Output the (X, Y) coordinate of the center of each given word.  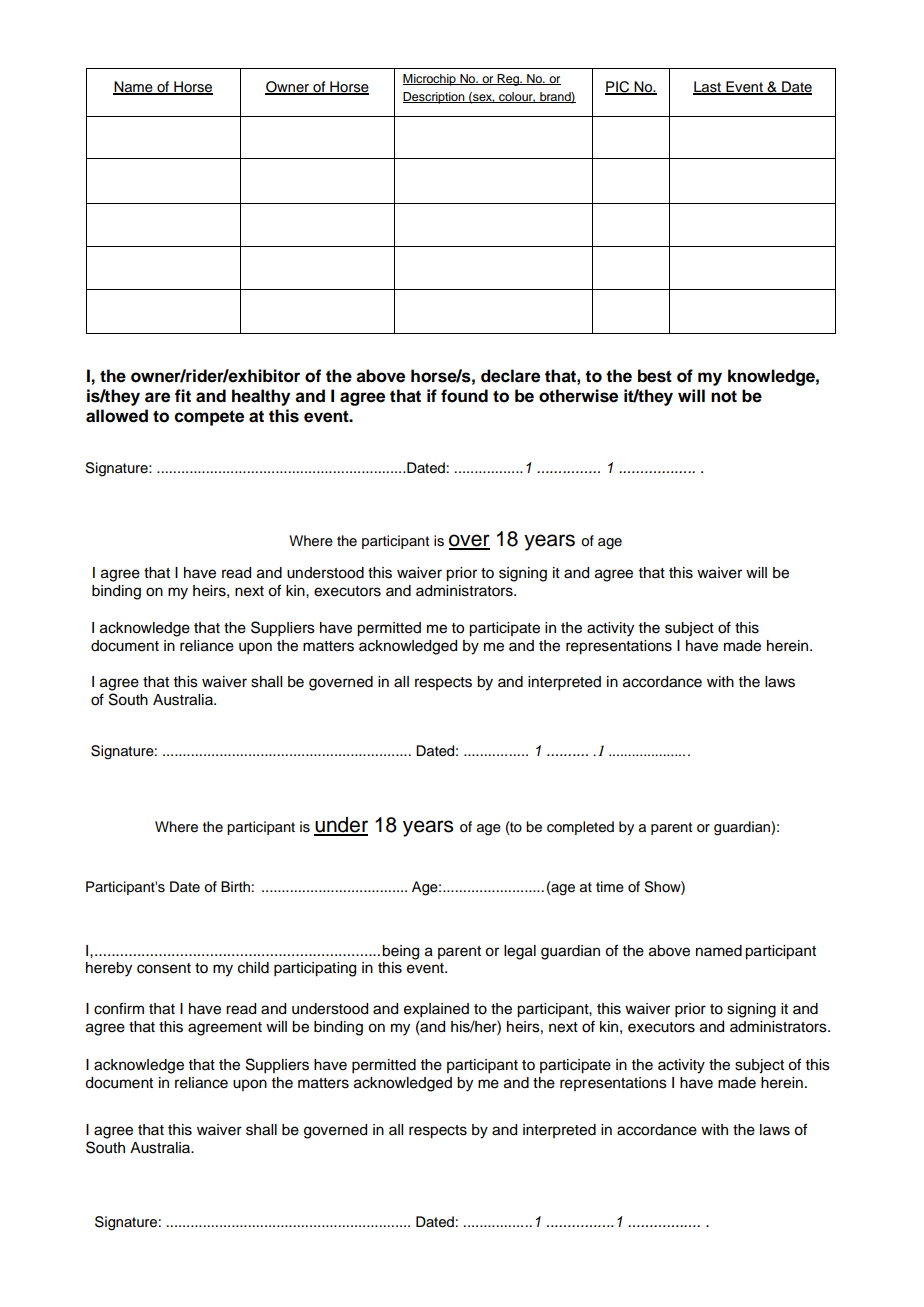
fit (183, 395)
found (464, 396)
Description (435, 98)
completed (580, 828)
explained (436, 1010)
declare (510, 376)
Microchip (430, 80)
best (655, 376)
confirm (119, 1008)
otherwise (578, 396)
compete (209, 418)
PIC (618, 88)
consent (164, 968)
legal (520, 952)
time (610, 887)
